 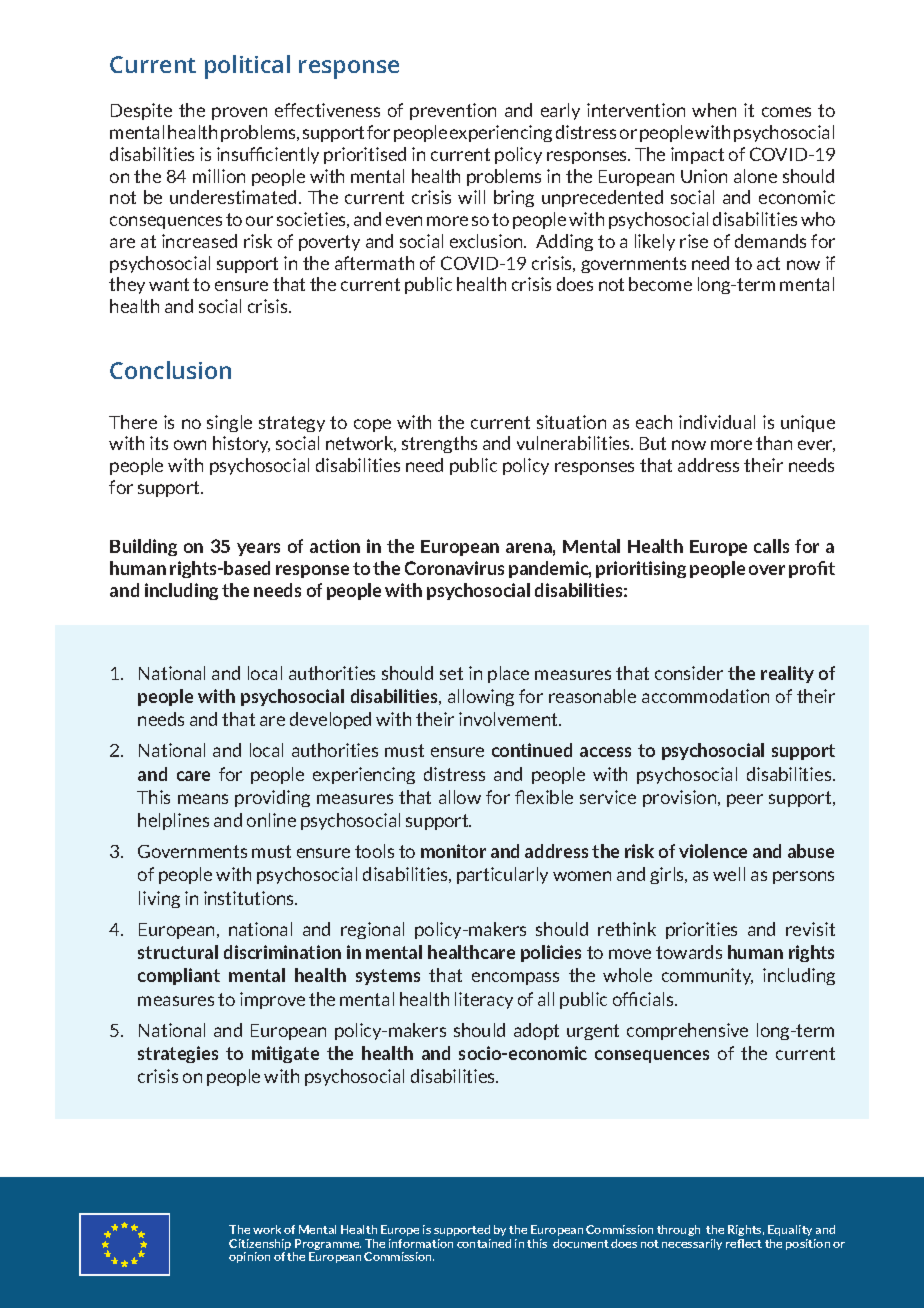 What do you see at coordinates (689, 673) in the page?
I see `consider` at bounding box center [689, 673].
